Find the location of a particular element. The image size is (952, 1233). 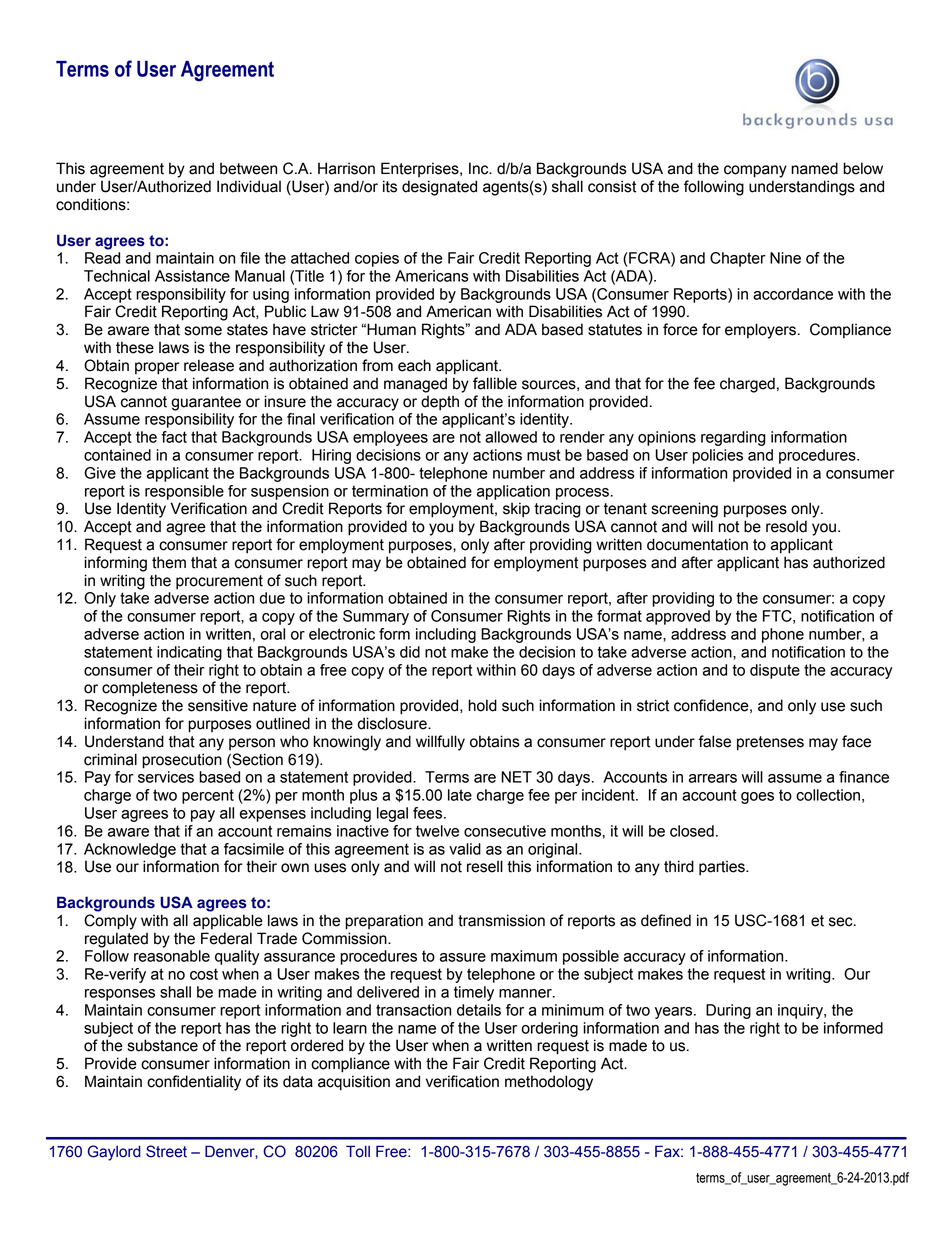

fact is located at coordinates (174, 437).
